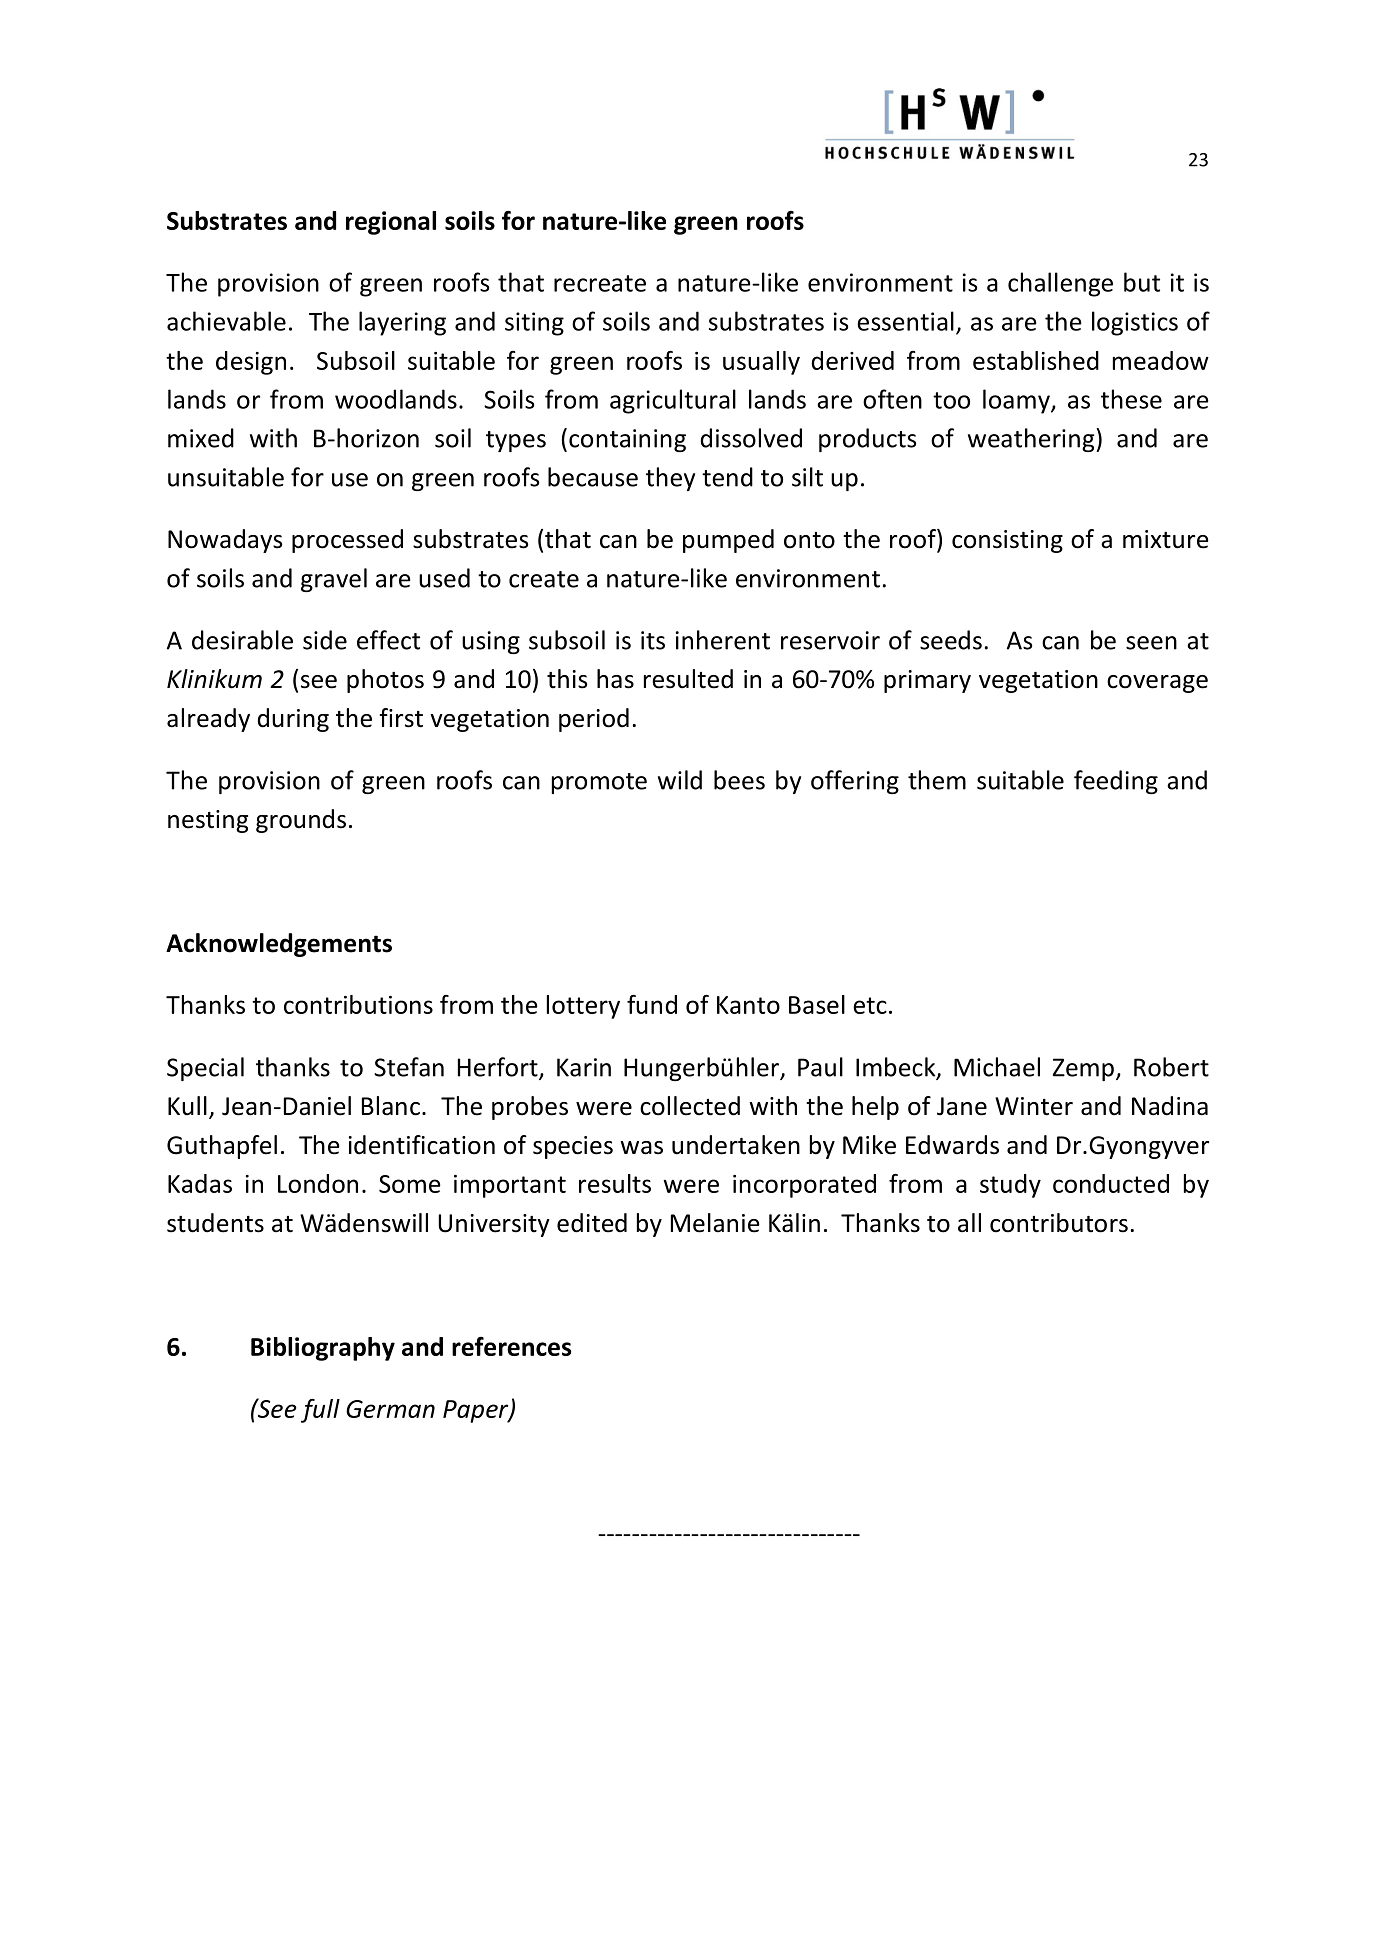 This screenshot has height=1945, width=1375. I want to click on Bibliography, so click(323, 1349).
